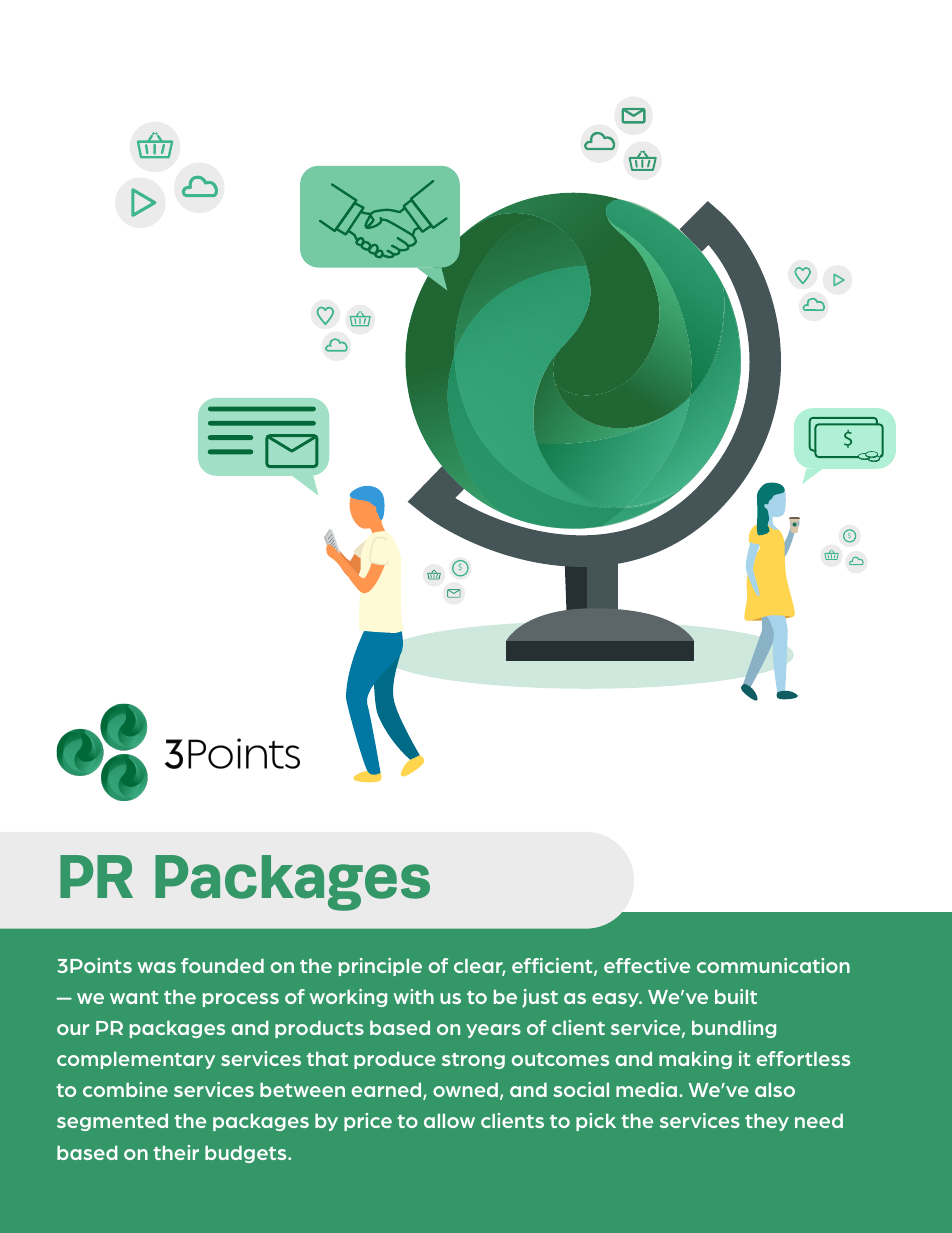  I want to click on was, so click(156, 967).
